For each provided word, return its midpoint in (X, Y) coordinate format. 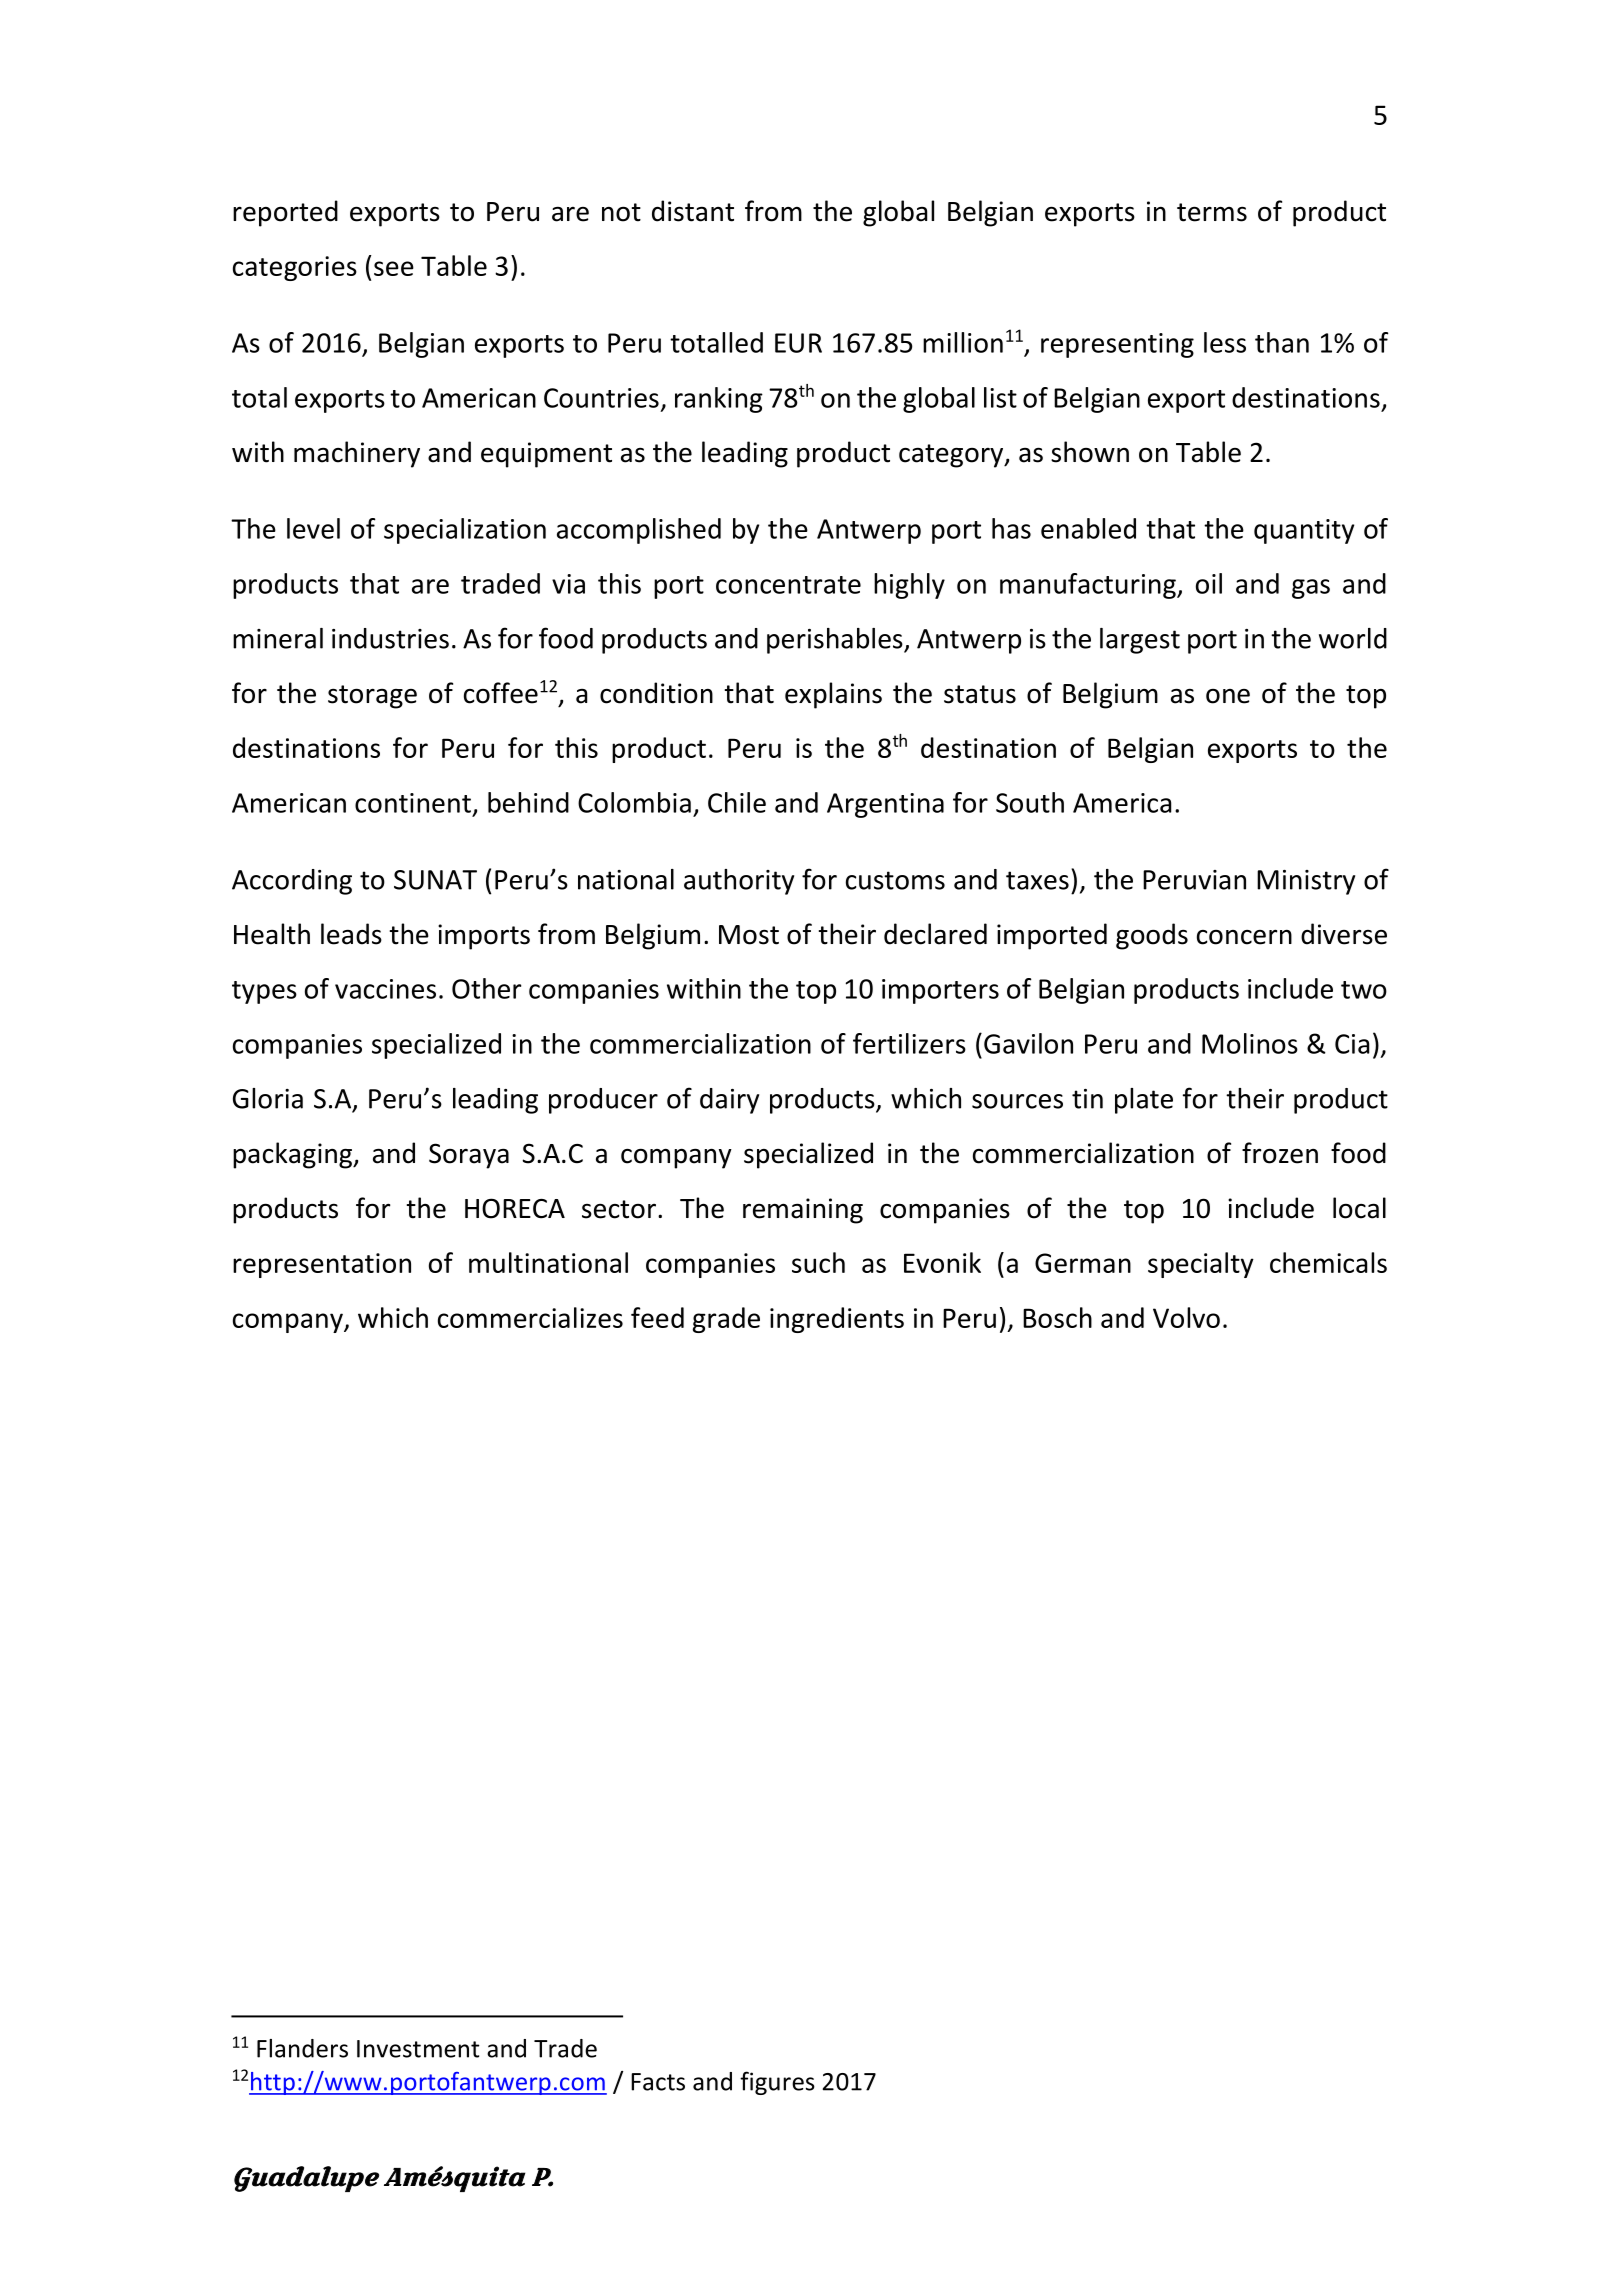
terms (1212, 212)
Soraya (469, 1156)
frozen (1280, 1153)
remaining (803, 1211)
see (394, 268)
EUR (798, 343)
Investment (418, 2049)
